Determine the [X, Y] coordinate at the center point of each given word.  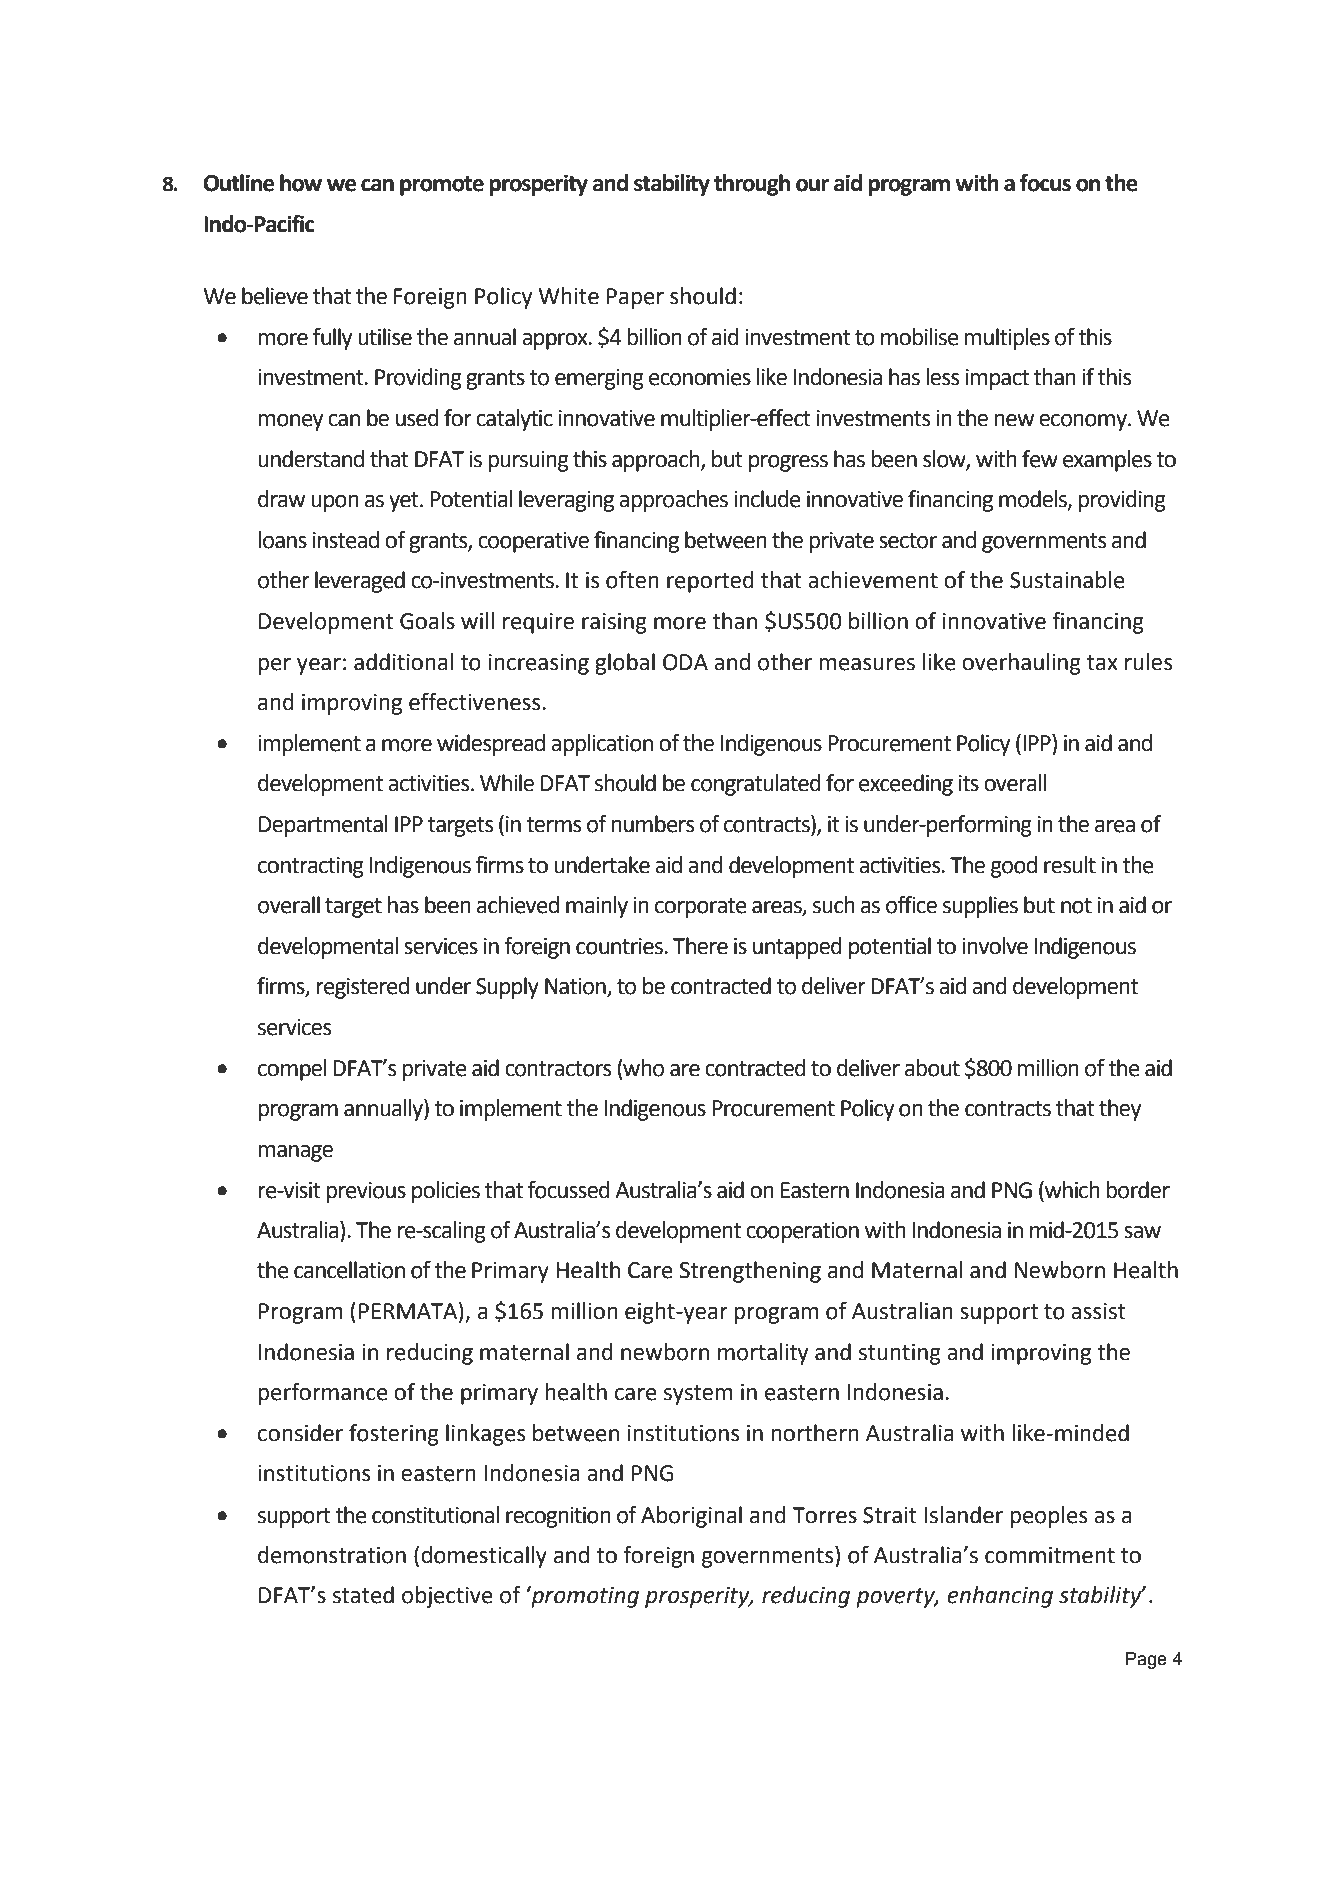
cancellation [349, 1270]
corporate [701, 908]
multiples [1007, 339]
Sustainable [1067, 580]
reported [710, 582]
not [1076, 906]
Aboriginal [691, 1517]
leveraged [360, 582]
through [752, 185]
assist [1098, 1311]
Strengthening [750, 1272]
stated [363, 1595]
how [301, 183]
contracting [311, 867]
